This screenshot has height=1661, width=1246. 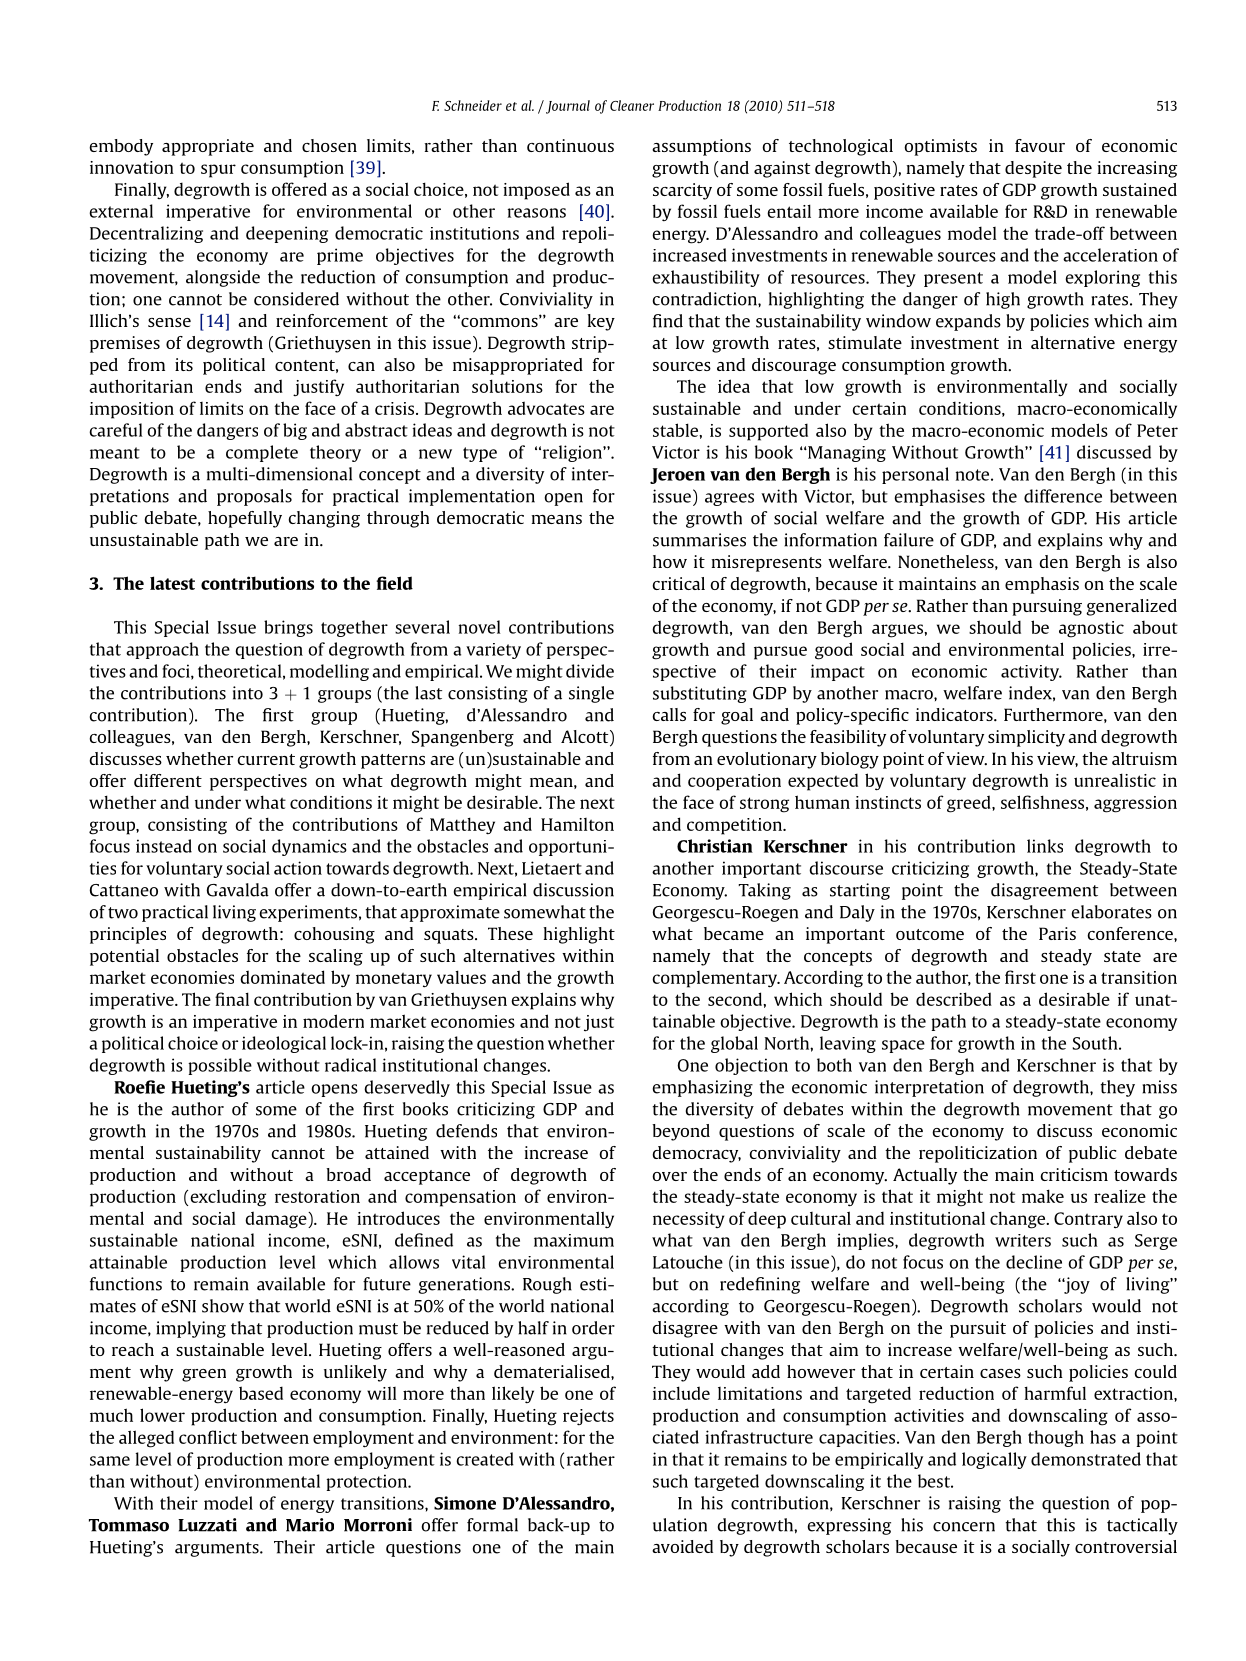 What do you see at coordinates (577, 824) in the screenshot?
I see `Hamilton` at bounding box center [577, 824].
